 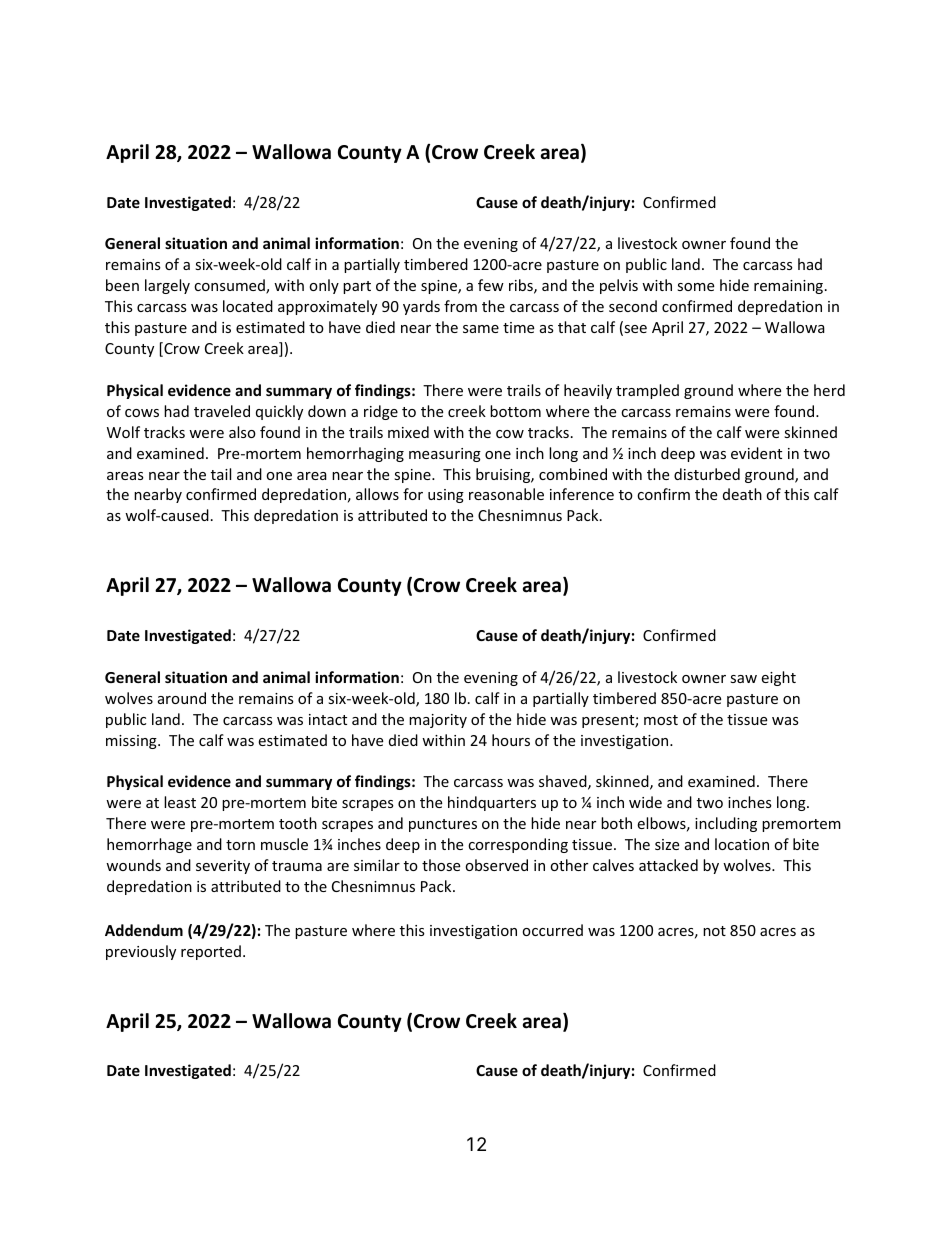 What do you see at coordinates (460, 306) in the screenshot?
I see `from` at bounding box center [460, 306].
